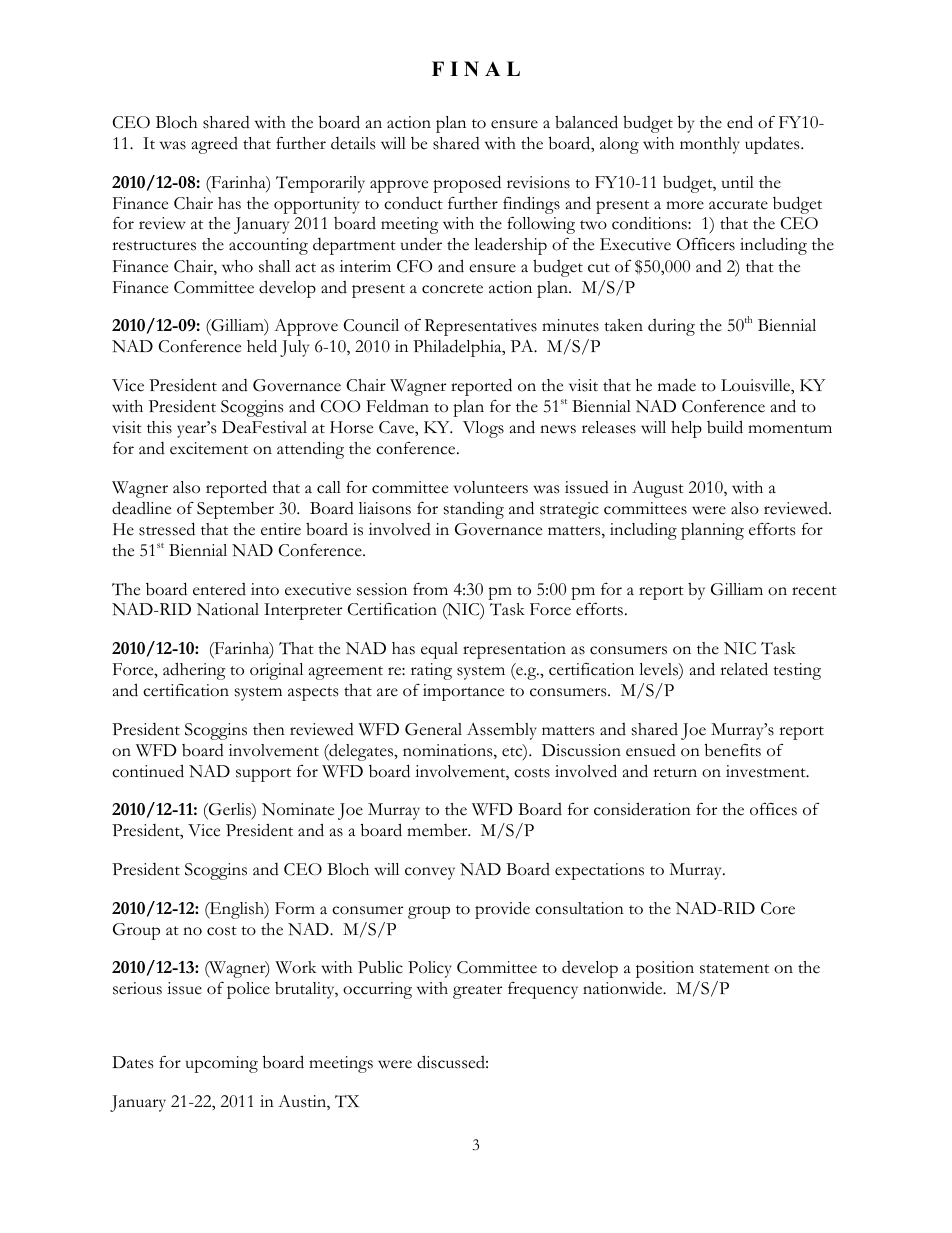 The height and width of the document is (1233, 952). Describe the element at coordinates (219, 589) in the document. I see `entered` at that location.
